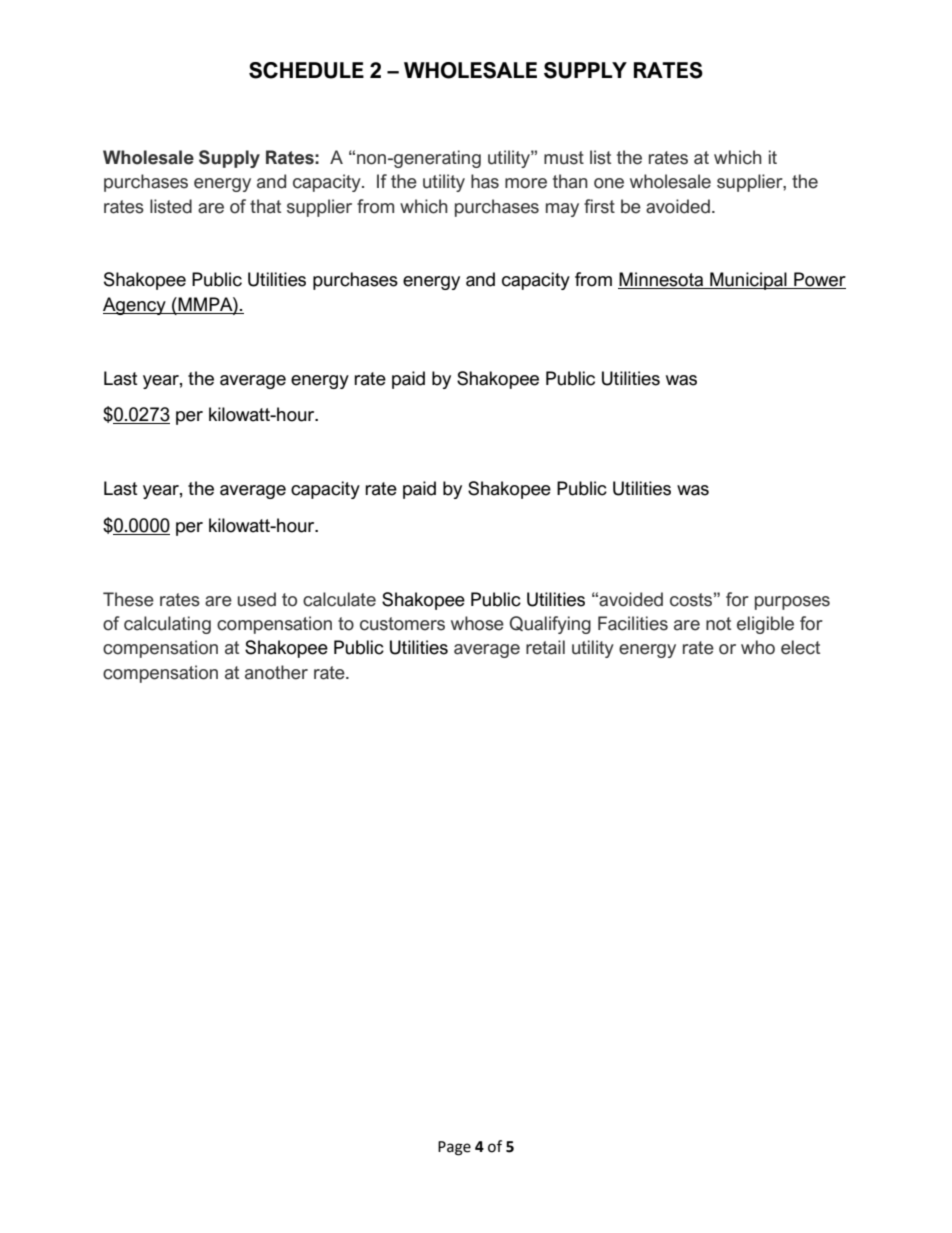 This page has width=952, height=1233. What do you see at coordinates (564, 158) in the page?
I see `must` at bounding box center [564, 158].
